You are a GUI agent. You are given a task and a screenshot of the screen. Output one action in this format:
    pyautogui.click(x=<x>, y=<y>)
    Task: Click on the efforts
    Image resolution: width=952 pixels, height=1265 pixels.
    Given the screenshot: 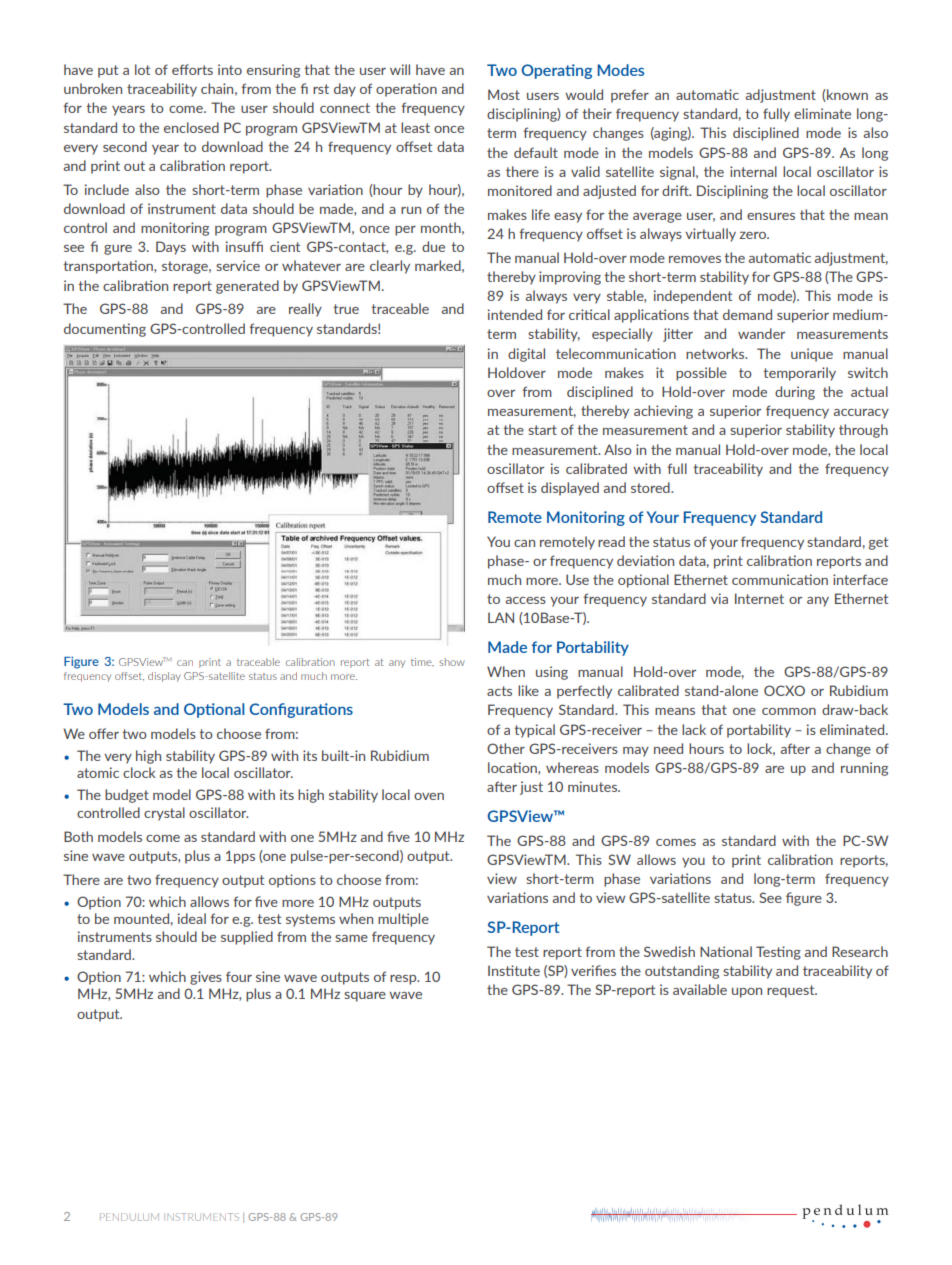 What is the action you would take?
    pyautogui.click(x=192, y=69)
